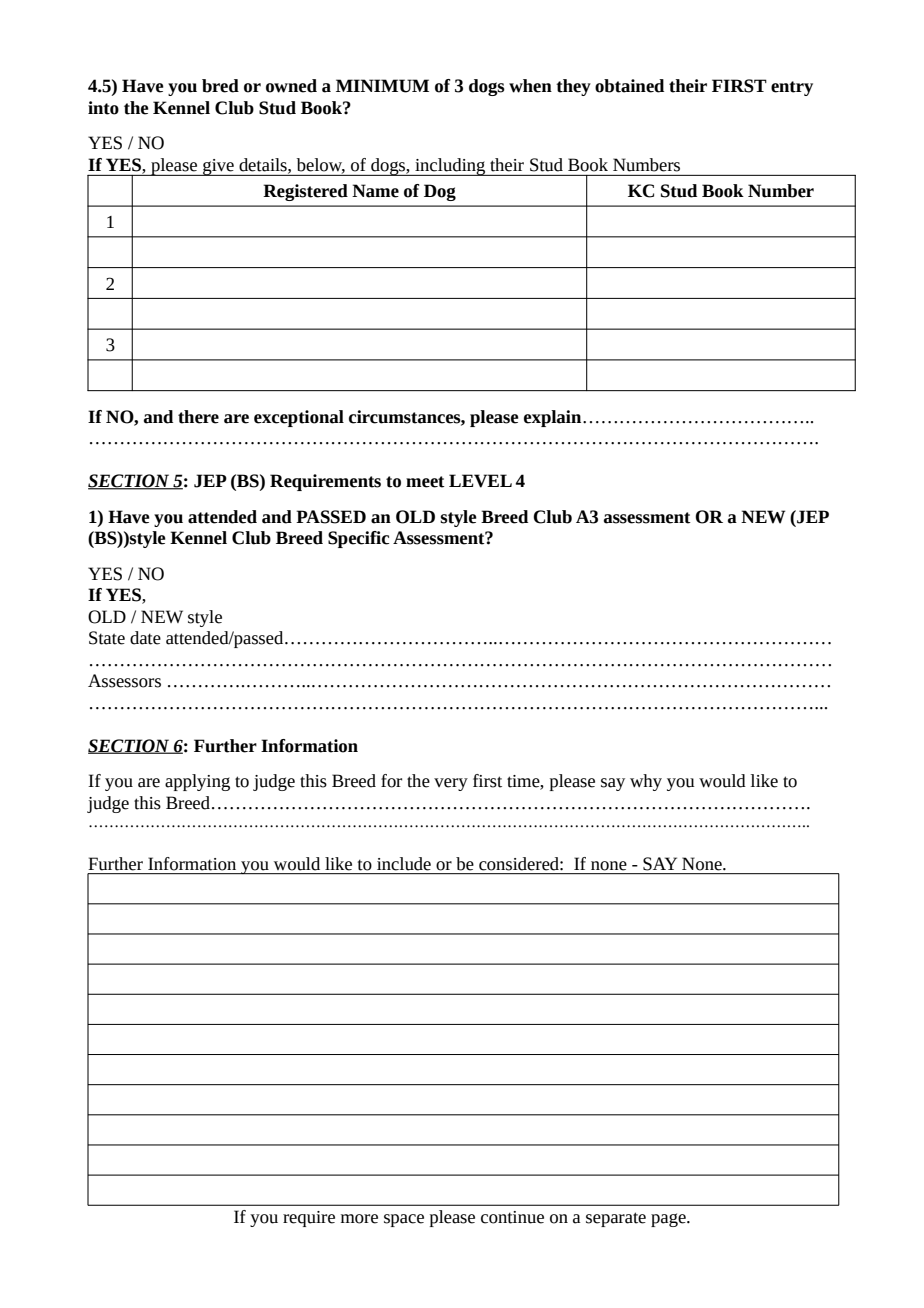 The image size is (924, 1308). What do you see at coordinates (404, 864) in the screenshot?
I see `include` at bounding box center [404, 864].
